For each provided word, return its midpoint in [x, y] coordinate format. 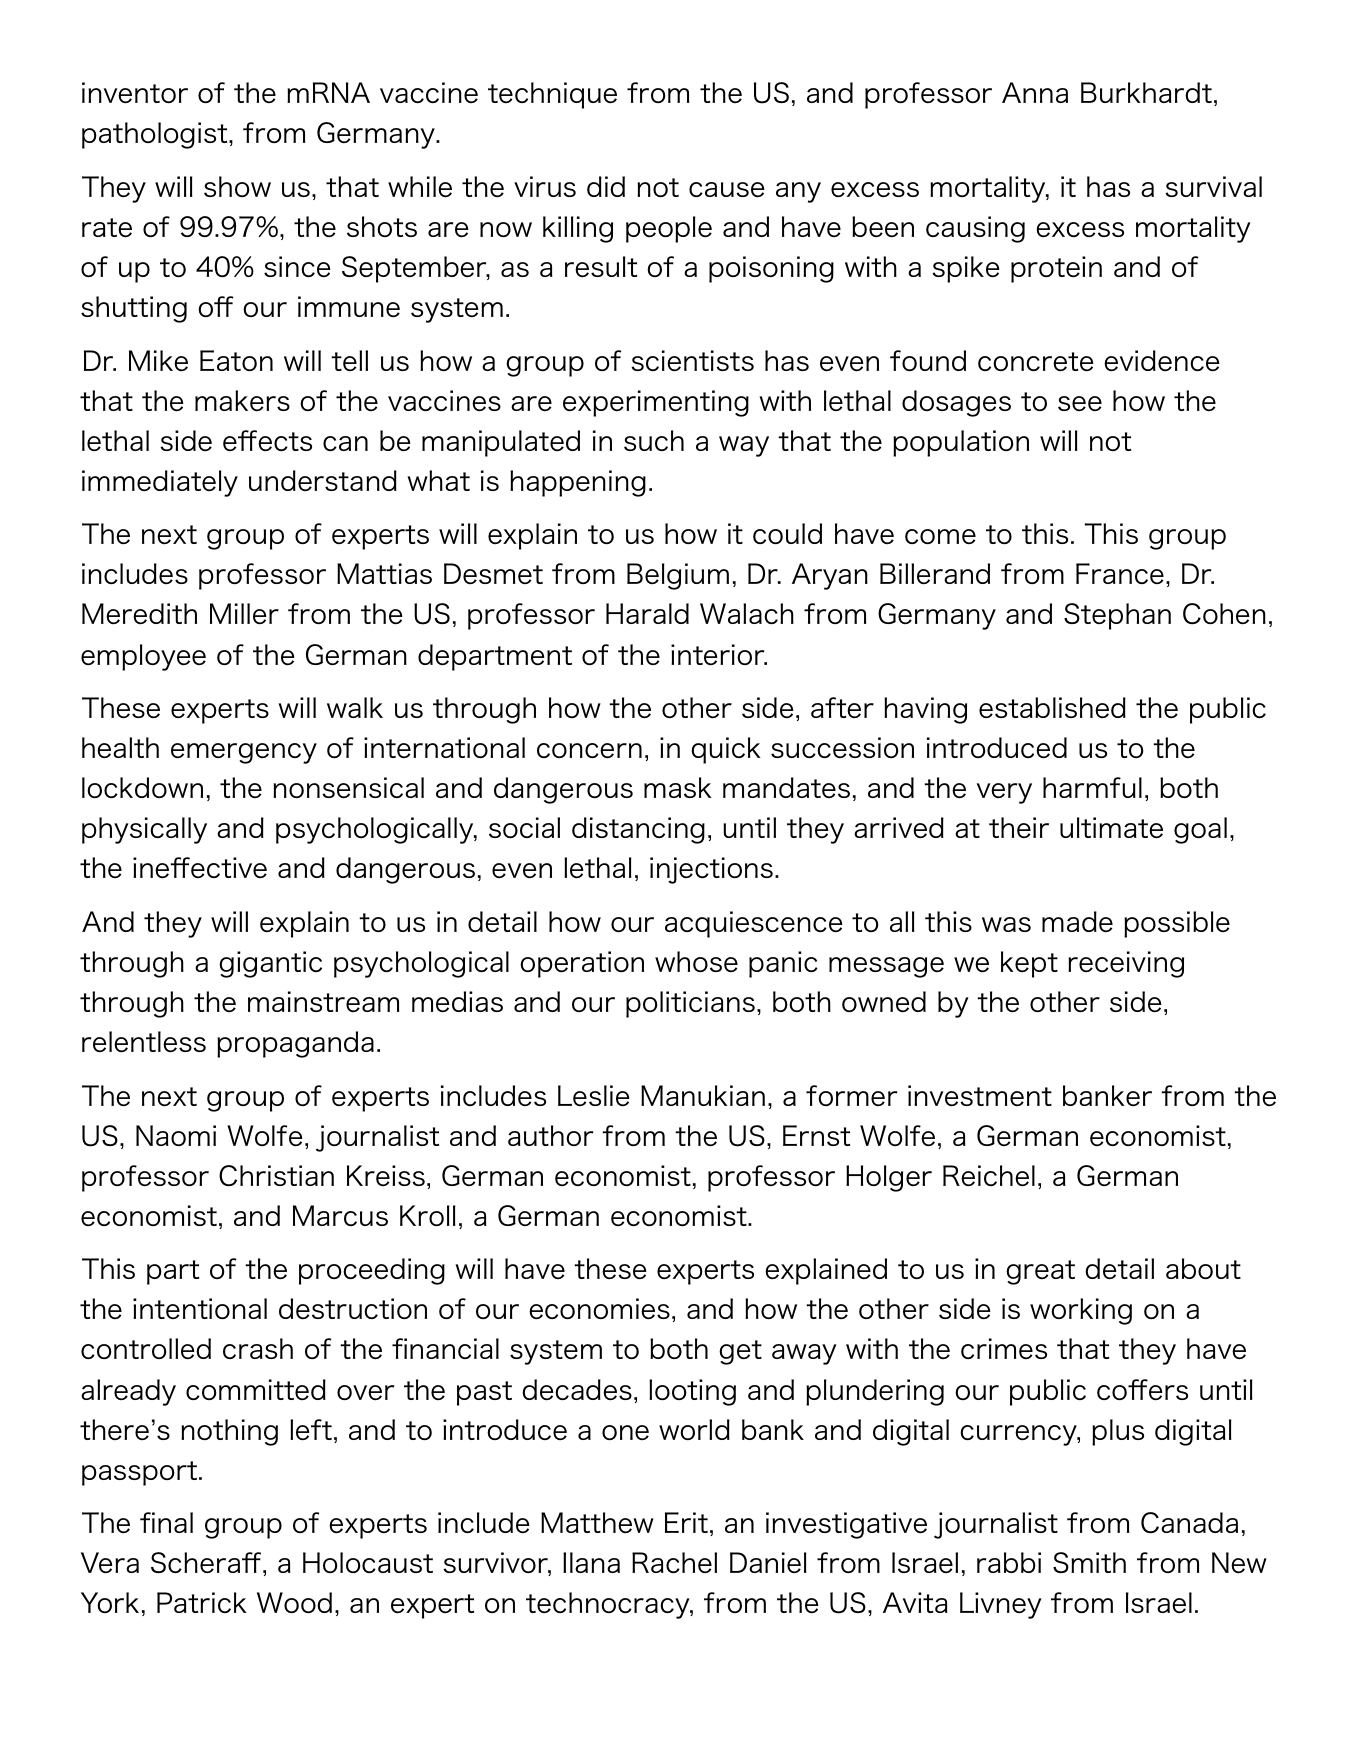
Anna [1035, 92]
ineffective [200, 867]
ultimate [1111, 827]
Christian [276, 1176]
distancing [638, 830]
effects [267, 440]
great [1040, 1272]
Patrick [202, 1602]
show [237, 186]
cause [727, 189]
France [1120, 573]
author [551, 1135]
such [654, 440]
